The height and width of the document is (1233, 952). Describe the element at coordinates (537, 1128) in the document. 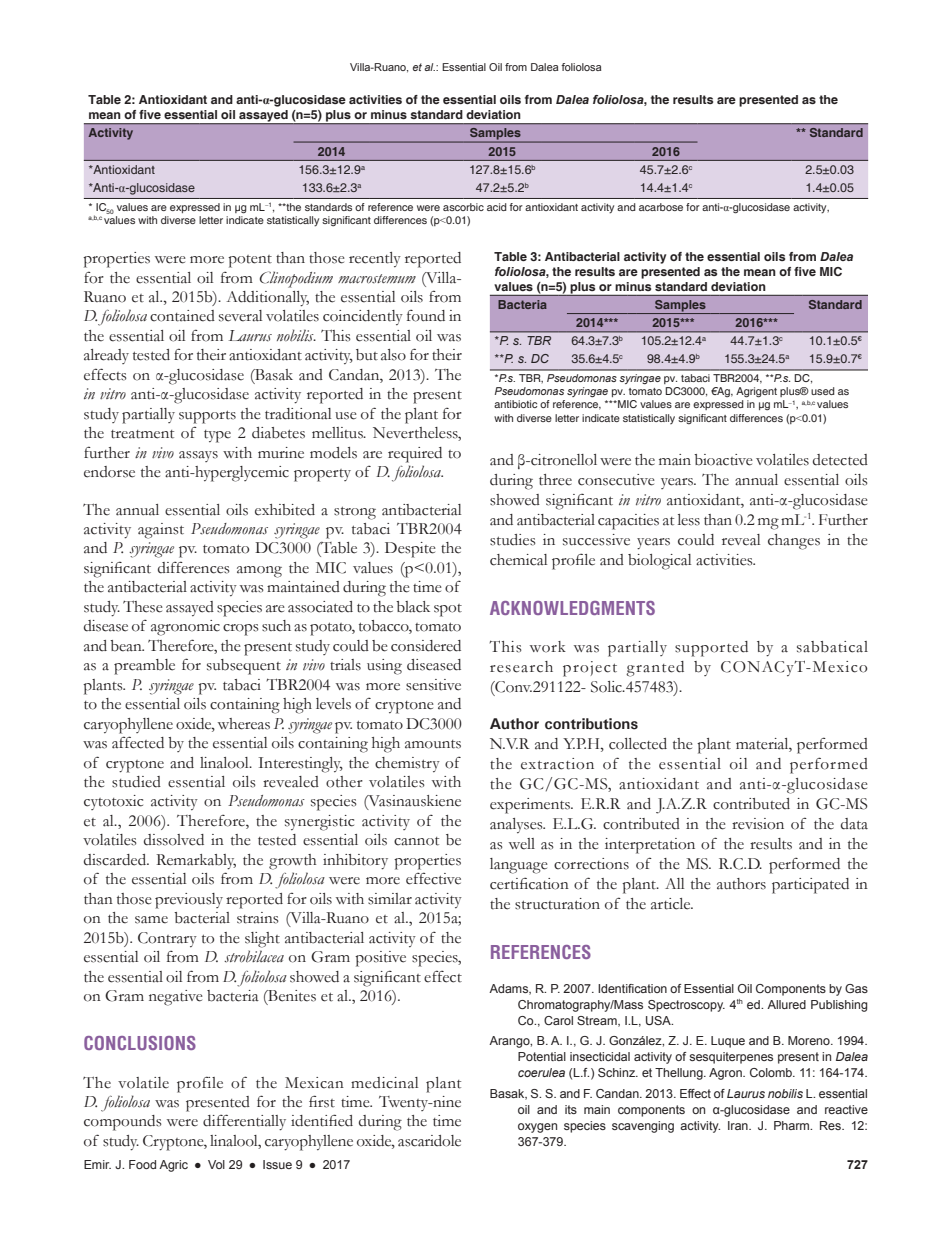

I see `oxygen` at that location.
